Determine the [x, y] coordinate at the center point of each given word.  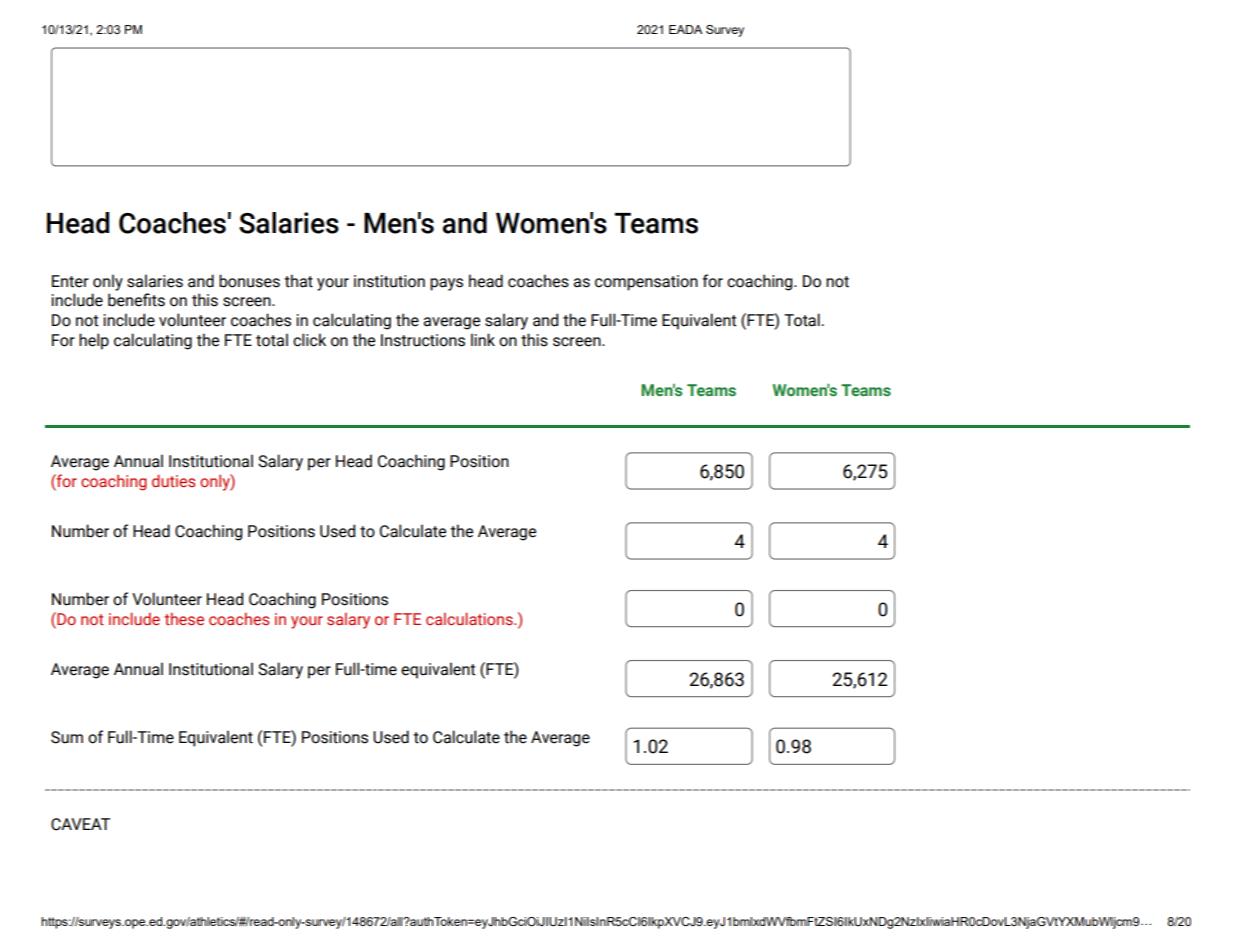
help [94, 341]
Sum [67, 737]
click [309, 340]
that [298, 281]
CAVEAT [80, 824]
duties [173, 480]
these [184, 619]
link [483, 339]
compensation [646, 283]
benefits [136, 300]
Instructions [423, 340]
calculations [470, 618]
